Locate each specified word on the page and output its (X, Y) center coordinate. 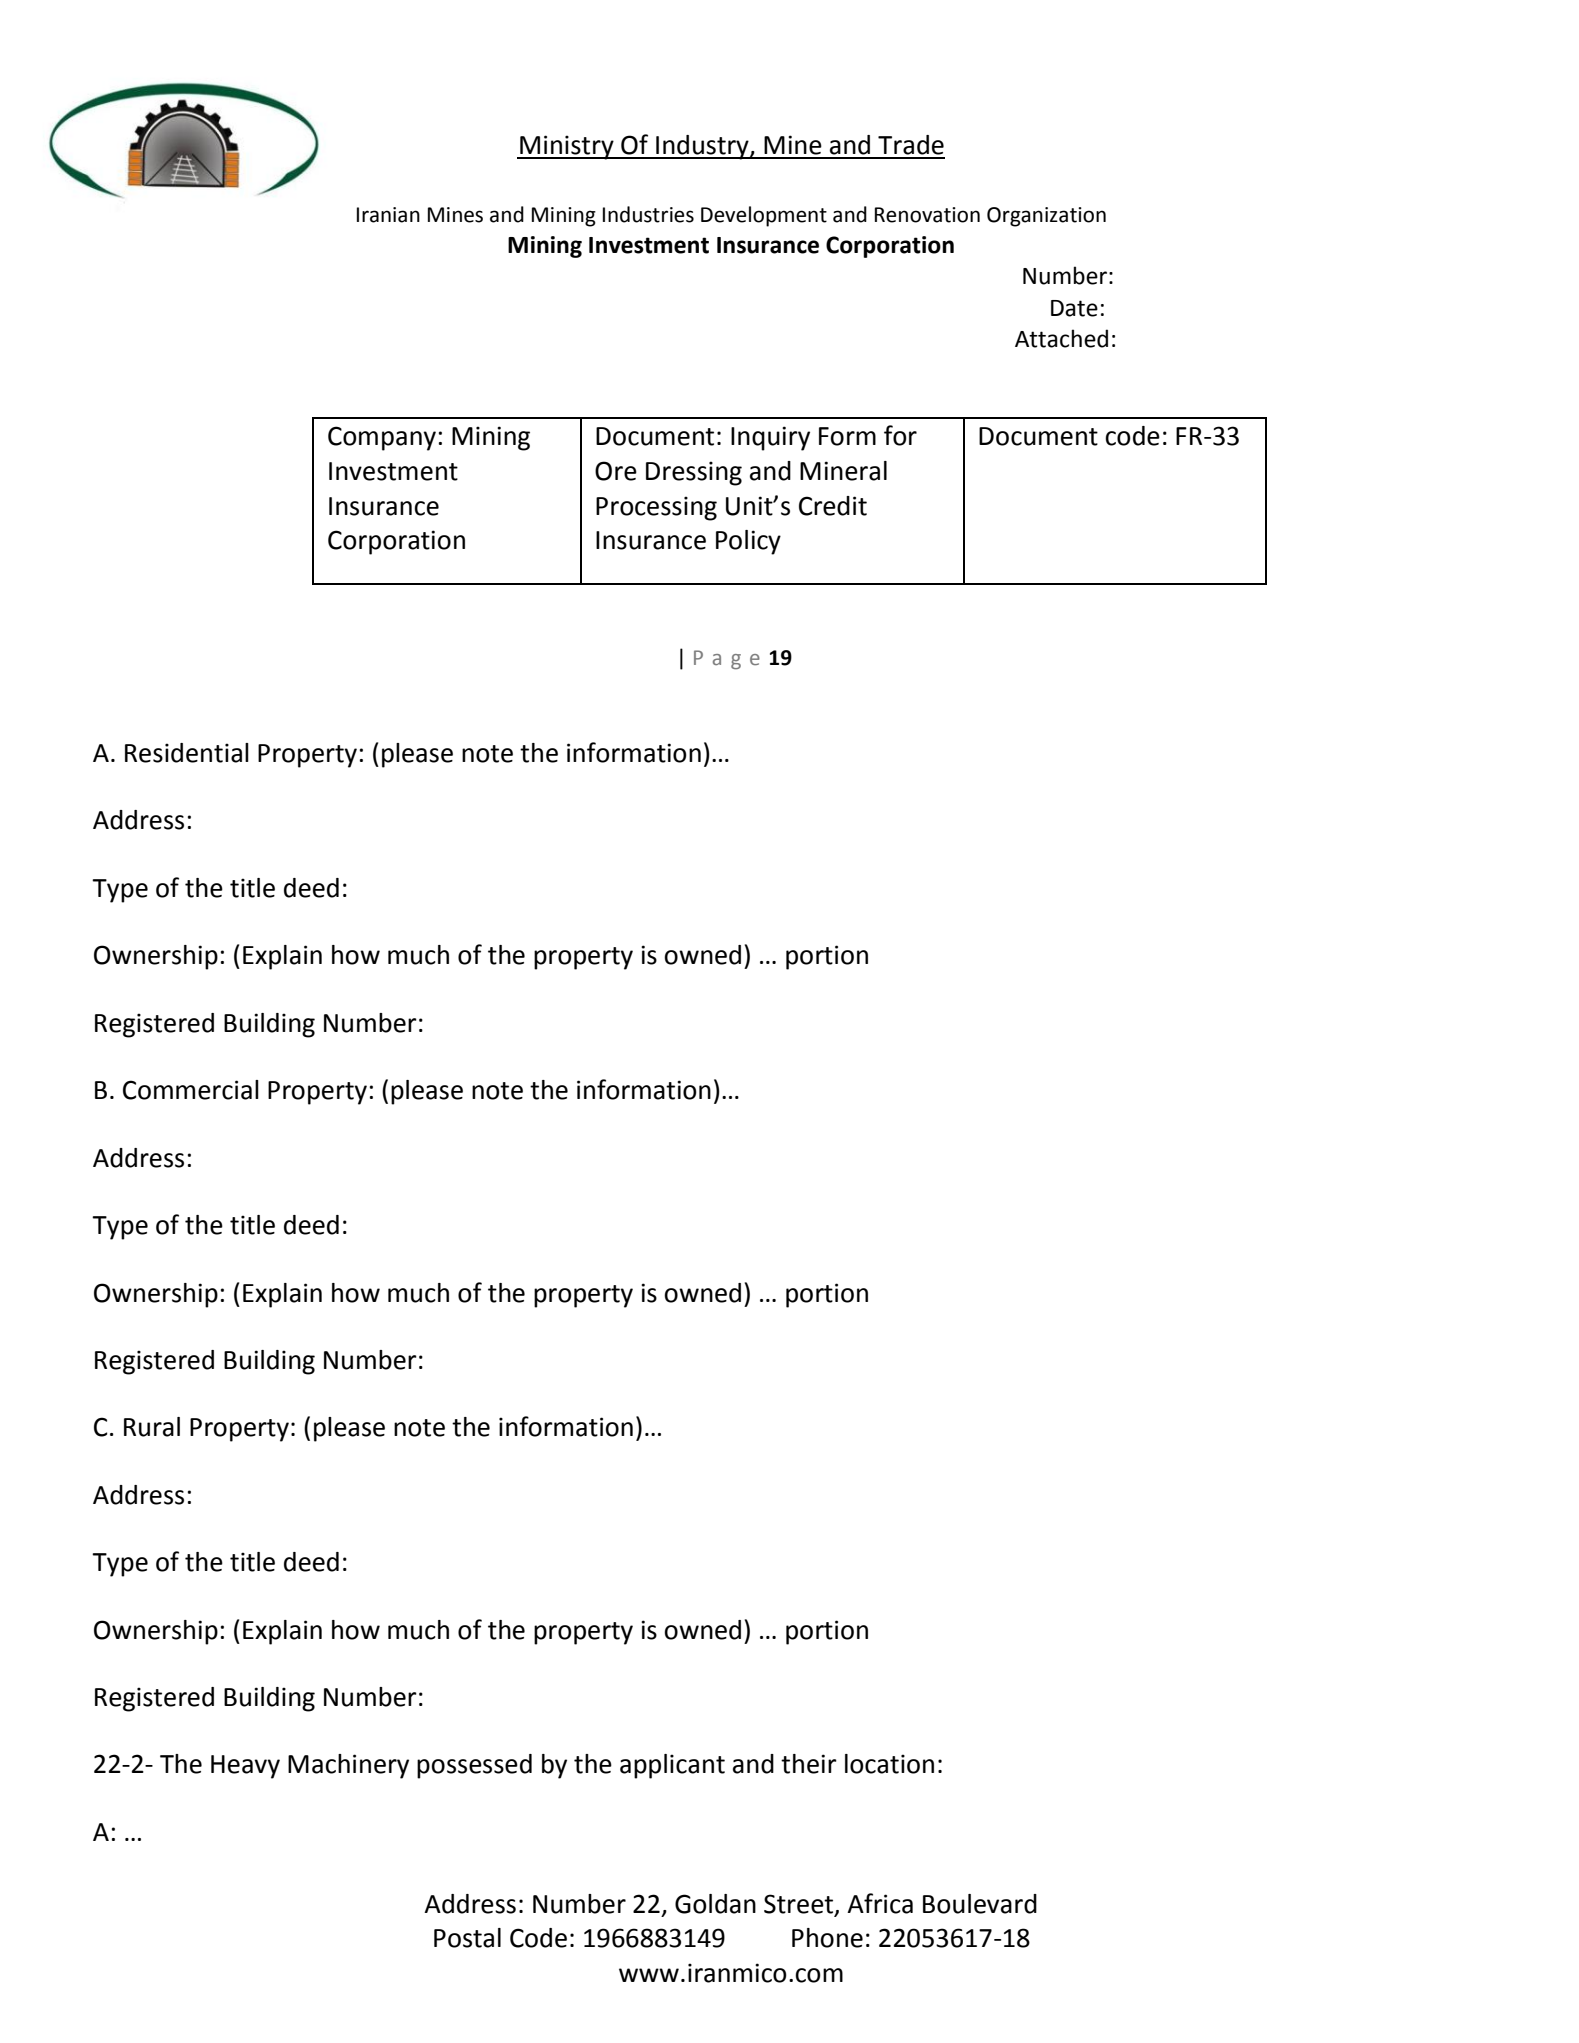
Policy (748, 542)
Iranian (388, 215)
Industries (648, 214)
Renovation (927, 215)
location (889, 1764)
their (809, 1764)
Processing (656, 508)
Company (382, 438)
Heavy (245, 1767)
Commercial (191, 1090)
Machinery (348, 1766)
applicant (672, 1766)
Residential (187, 753)
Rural (152, 1427)
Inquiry (770, 438)
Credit (833, 506)
